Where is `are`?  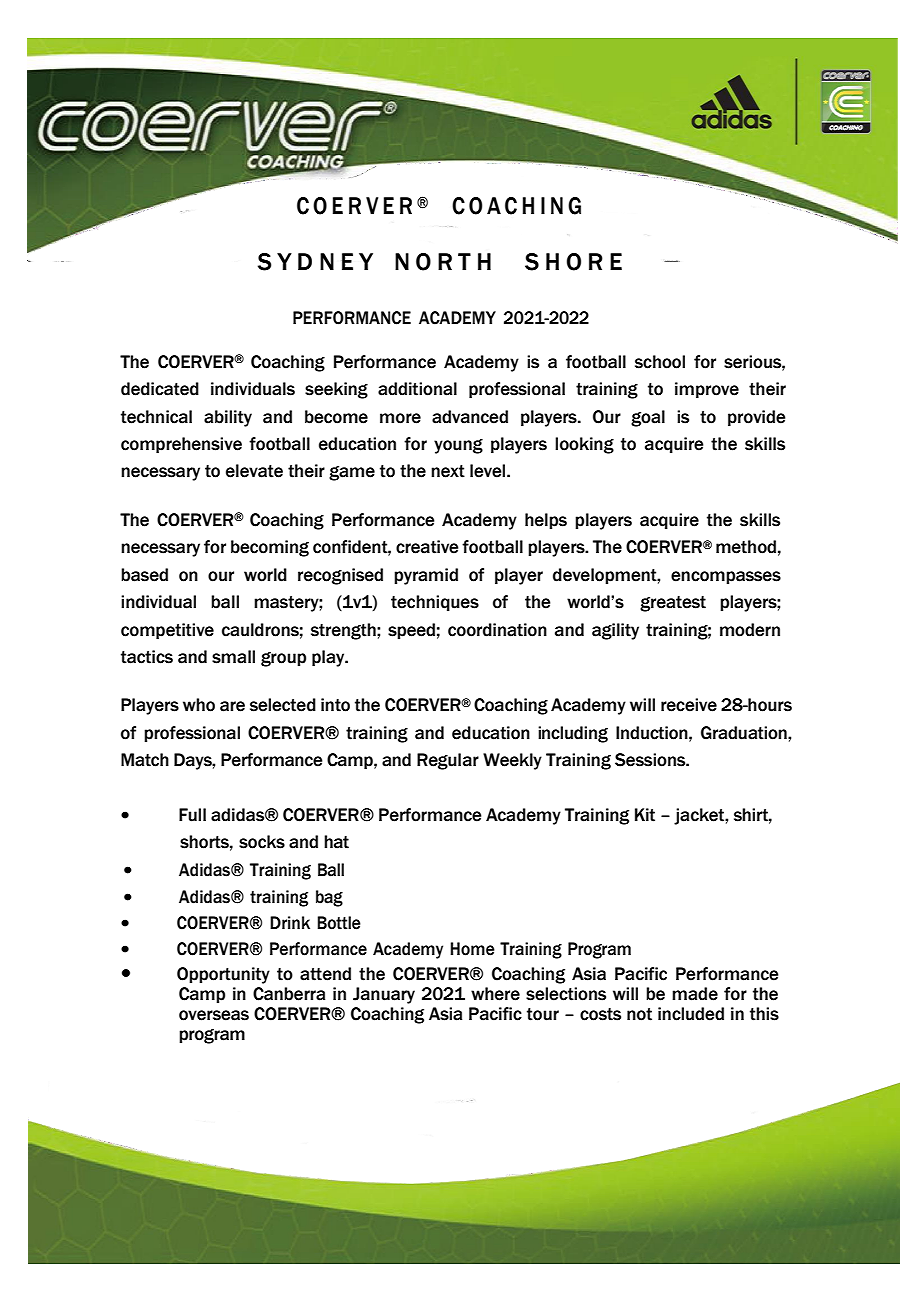 are is located at coordinates (232, 706).
